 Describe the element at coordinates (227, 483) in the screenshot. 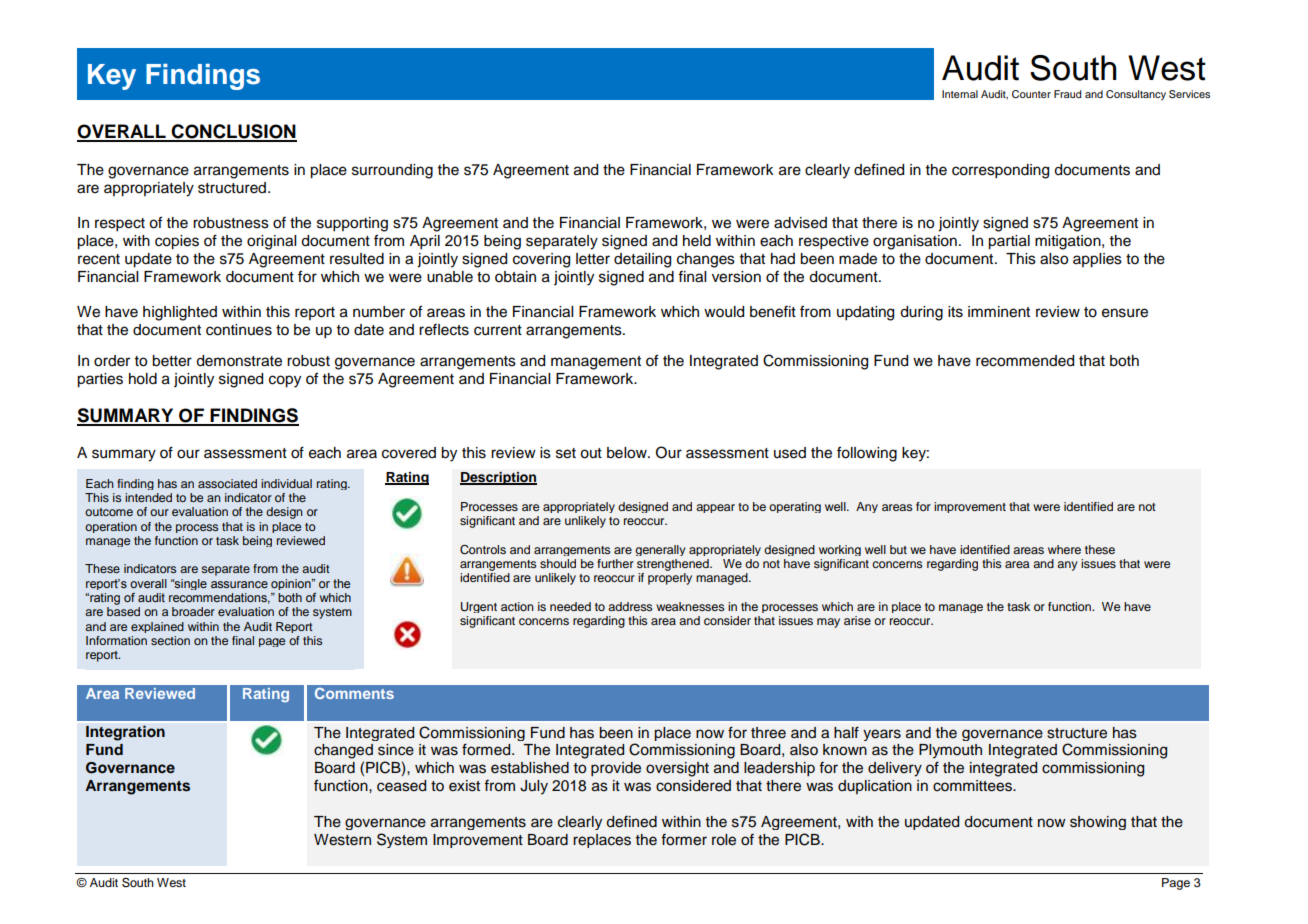

I see `associated` at that location.
